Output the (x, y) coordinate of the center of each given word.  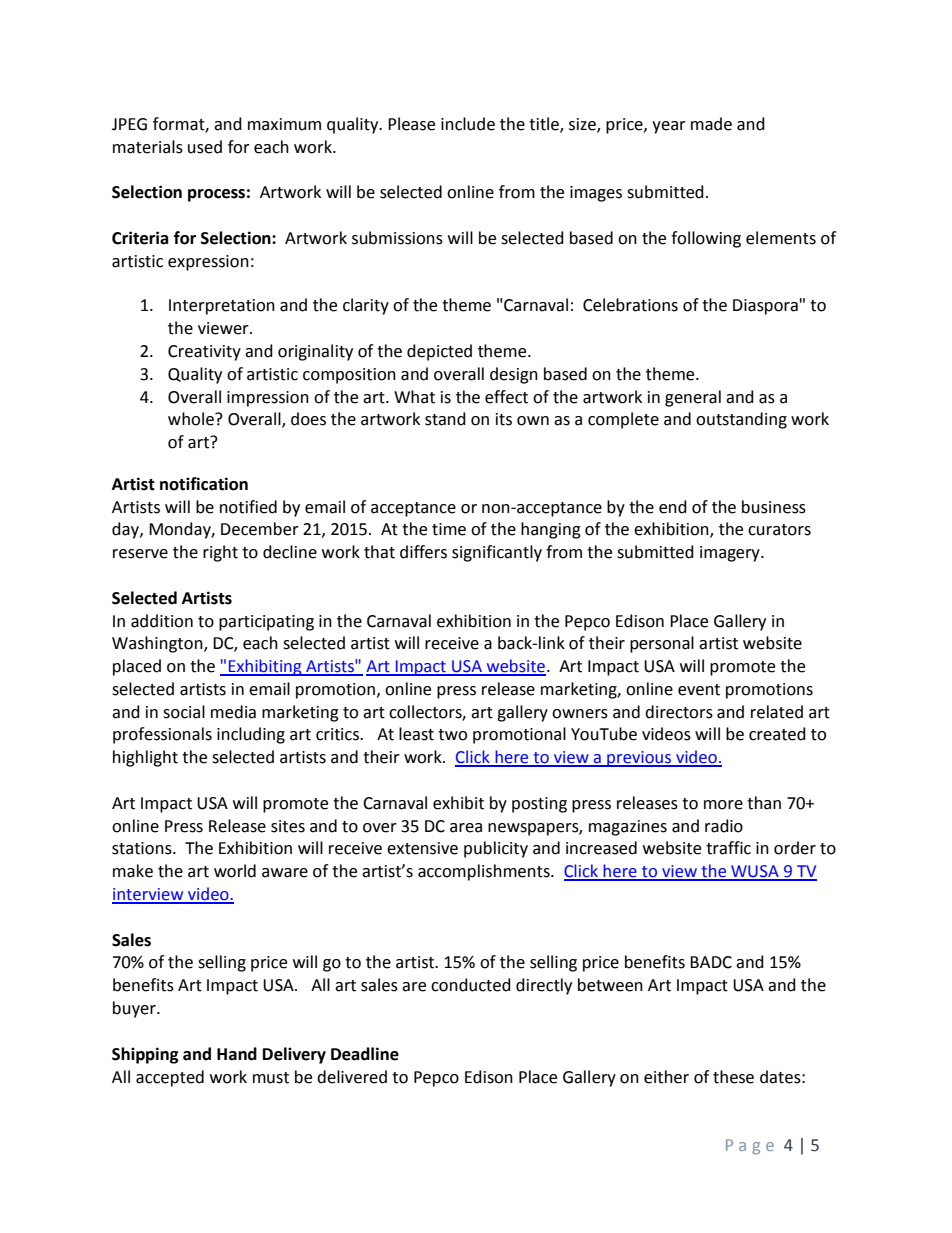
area (466, 828)
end (673, 507)
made (711, 124)
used (205, 147)
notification (204, 484)
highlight (145, 758)
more (723, 805)
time (449, 529)
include (468, 124)
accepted (170, 1078)
